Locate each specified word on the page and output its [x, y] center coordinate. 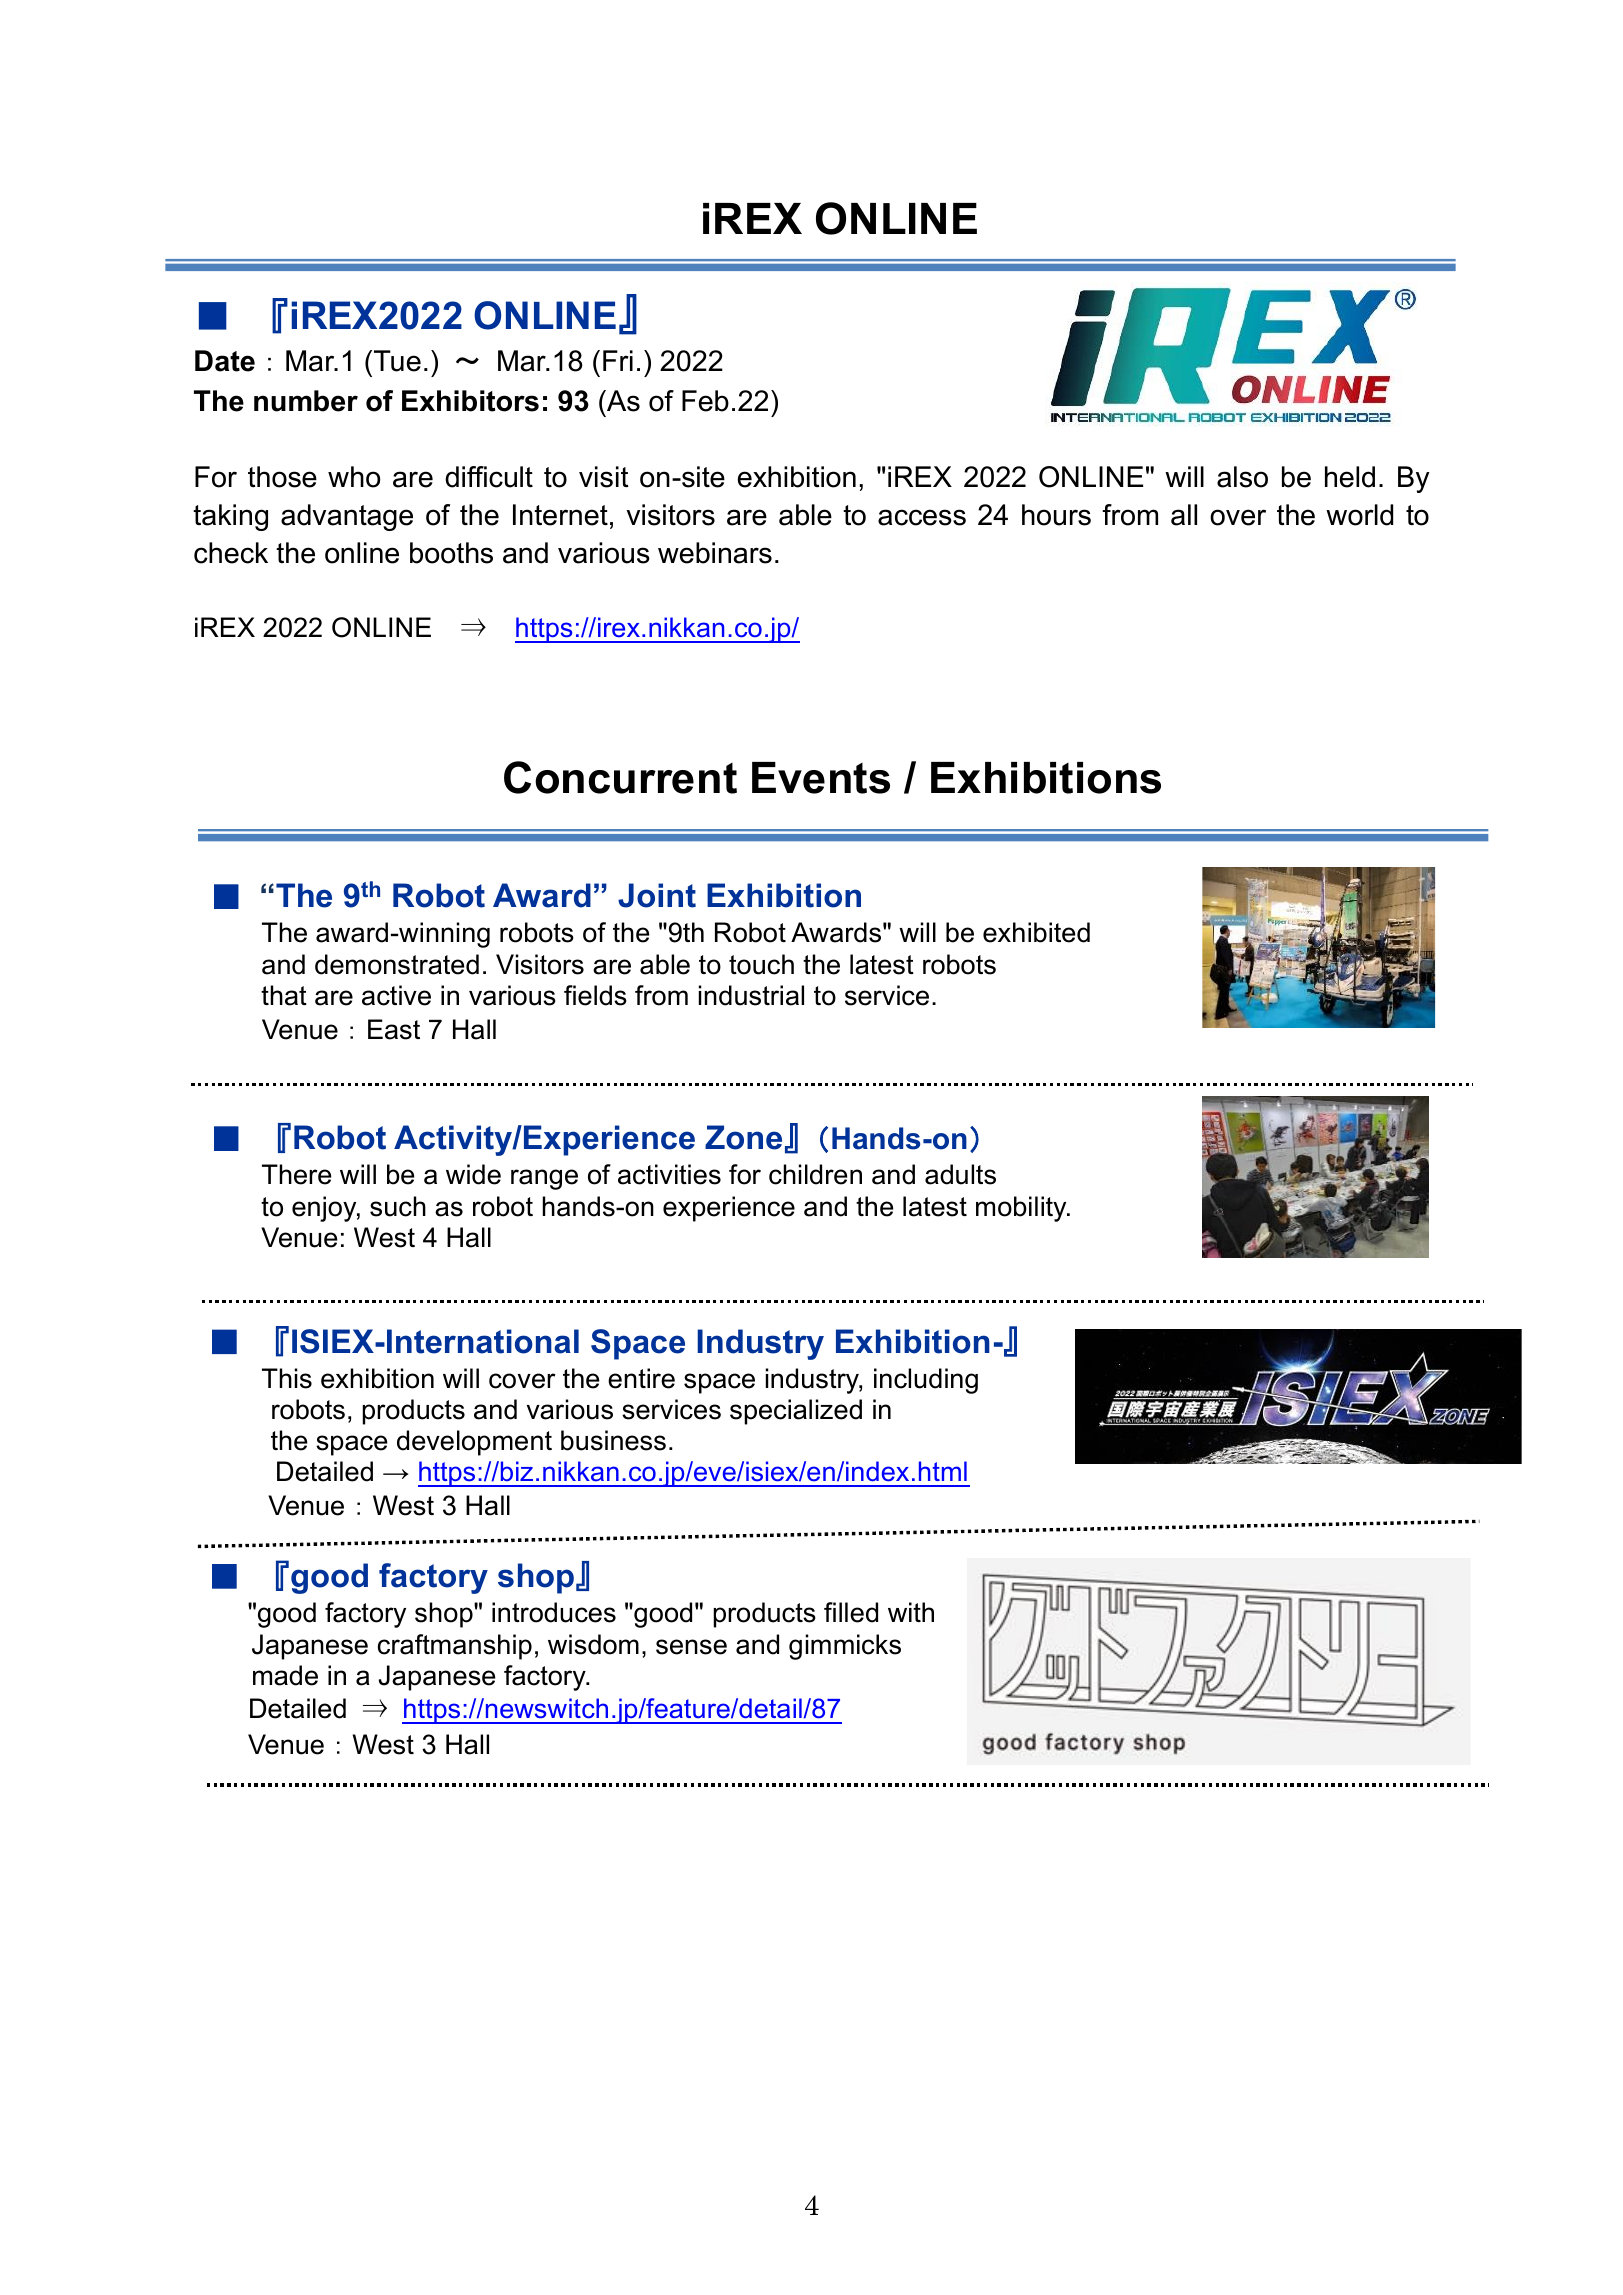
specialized [796, 1412]
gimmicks [845, 1647]
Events [821, 778]
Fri [618, 360]
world [1359, 515]
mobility [1022, 1209]
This [287, 1378]
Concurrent [620, 777]
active [396, 995]
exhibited [1036, 932]
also [1242, 477]
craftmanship [455, 1647]
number [306, 401]
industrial [751, 995]
